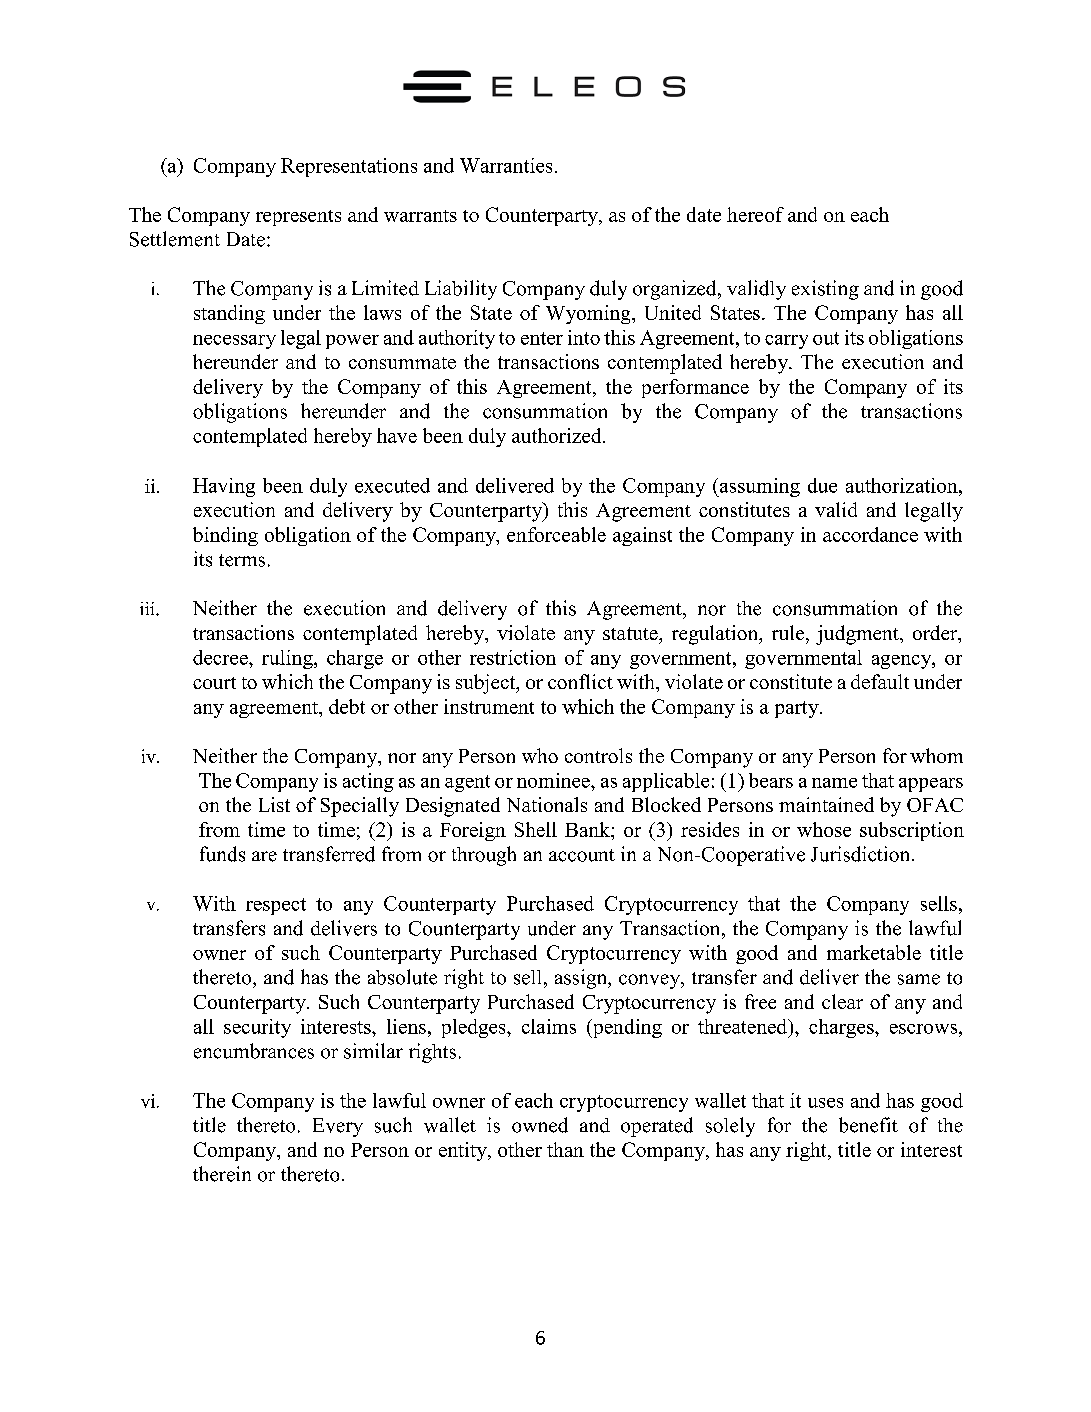 The width and height of the image is (1091, 1412). Describe the element at coordinates (224, 487) in the image. I see `Having` at that location.
